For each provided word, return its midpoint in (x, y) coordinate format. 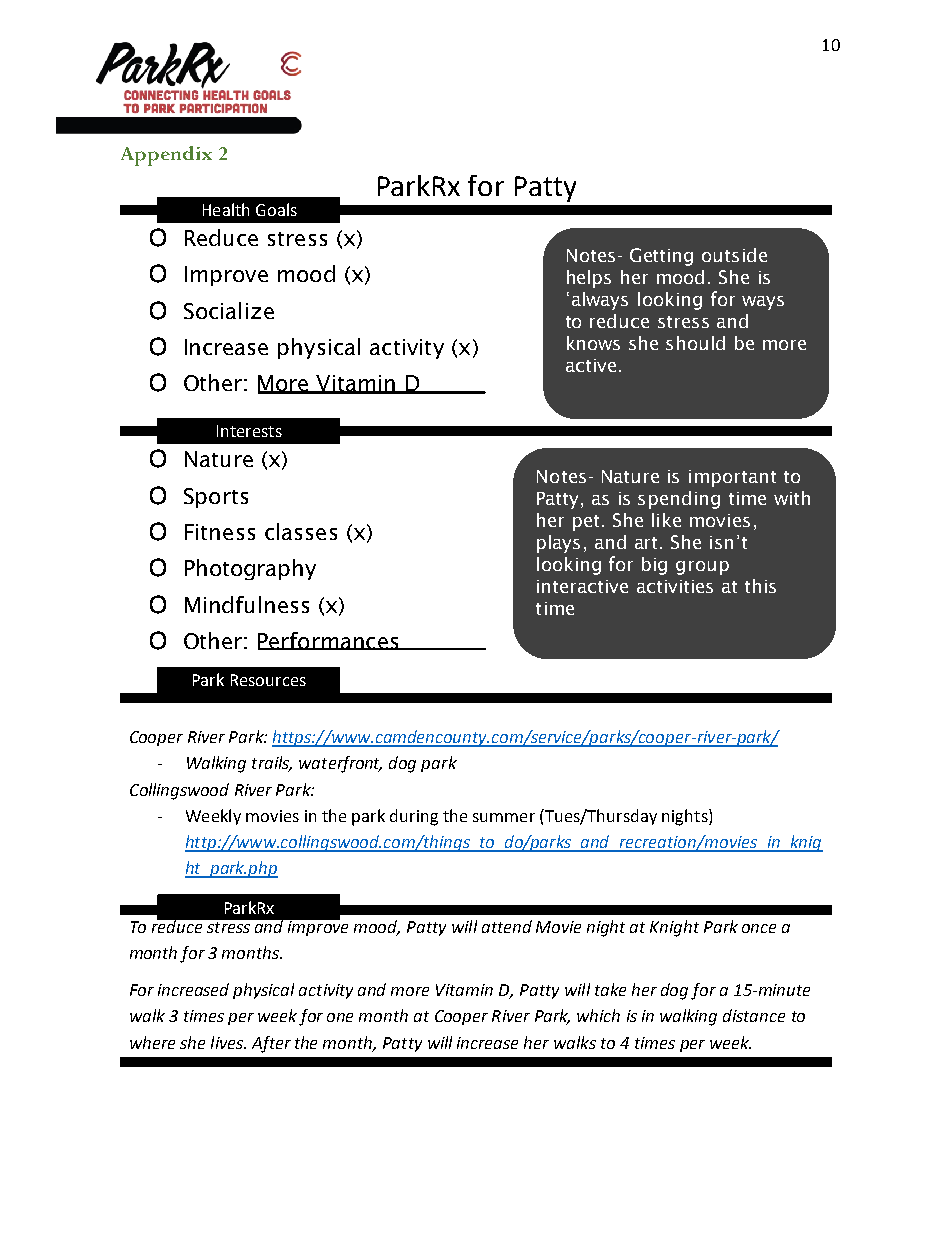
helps (589, 279)
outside (734, 255)
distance (754, 1015)
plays (558, 544)
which (598, 1015)
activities (675, 586)
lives (228, 1042)
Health (226, 209)
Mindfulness (247, 604)
